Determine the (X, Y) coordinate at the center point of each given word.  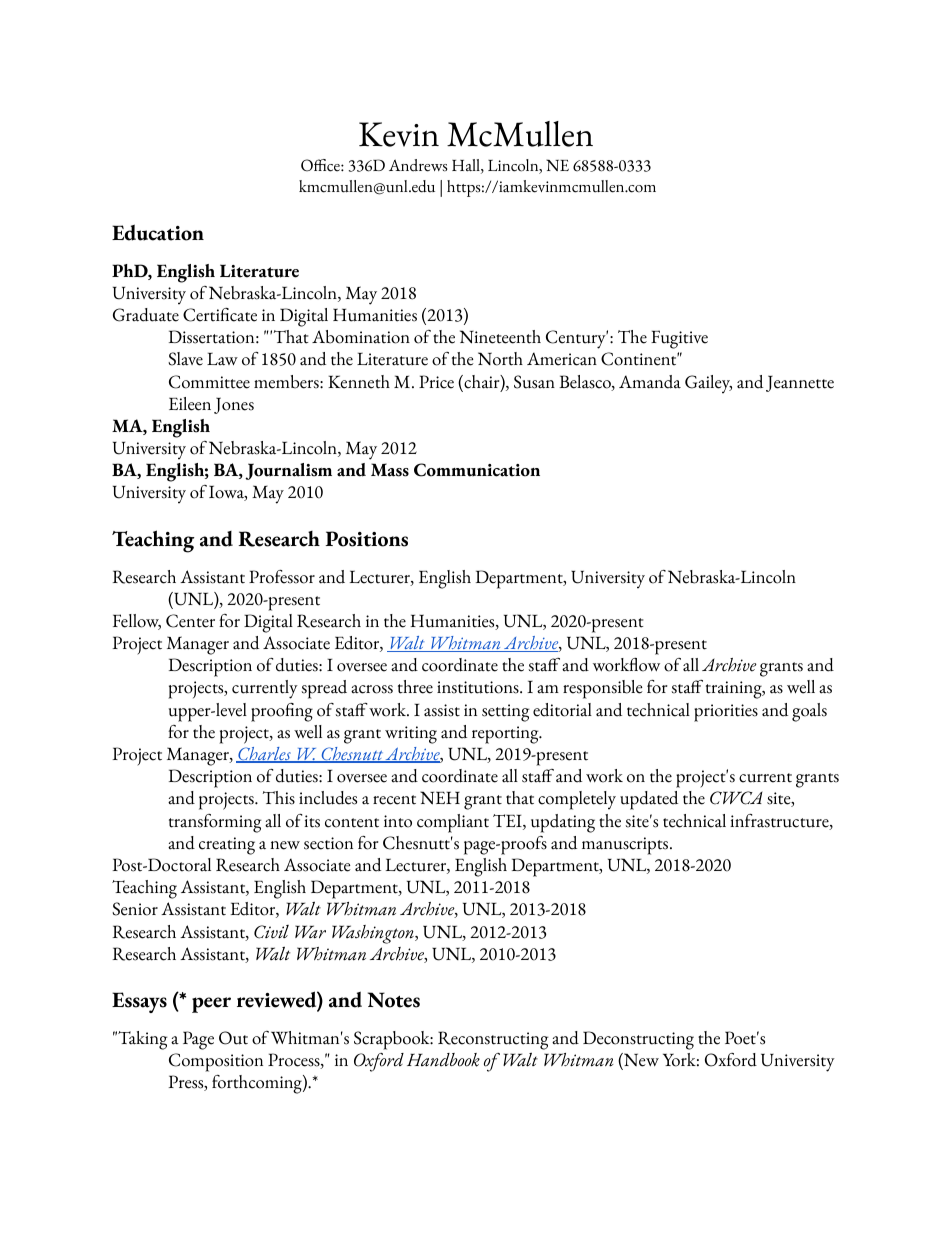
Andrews (418, 165)
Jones (234, 405)
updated (649, 800)
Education (158, 232)
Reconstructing (493, 1040)
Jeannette (800, 383)
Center (190, 621)
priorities (726, 713)
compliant (453, 823)
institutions (479, 687)
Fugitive (679, 339)
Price (436, 382)
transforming (215, 823)
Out (233, 1038)
